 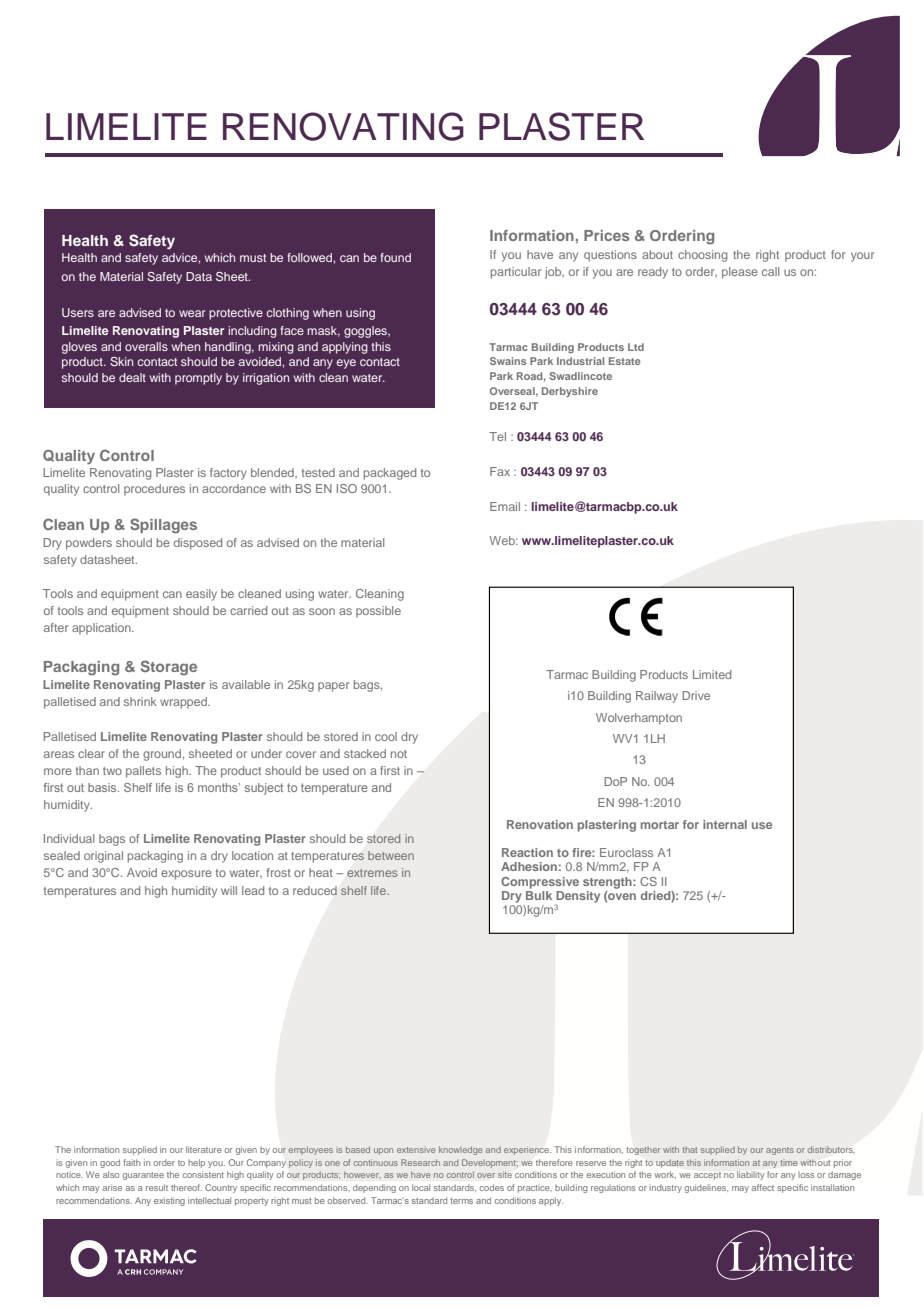 What do you see at coordinates (750, 1176) in the page?
I see `liability` at bounding box center [750, 1176].
